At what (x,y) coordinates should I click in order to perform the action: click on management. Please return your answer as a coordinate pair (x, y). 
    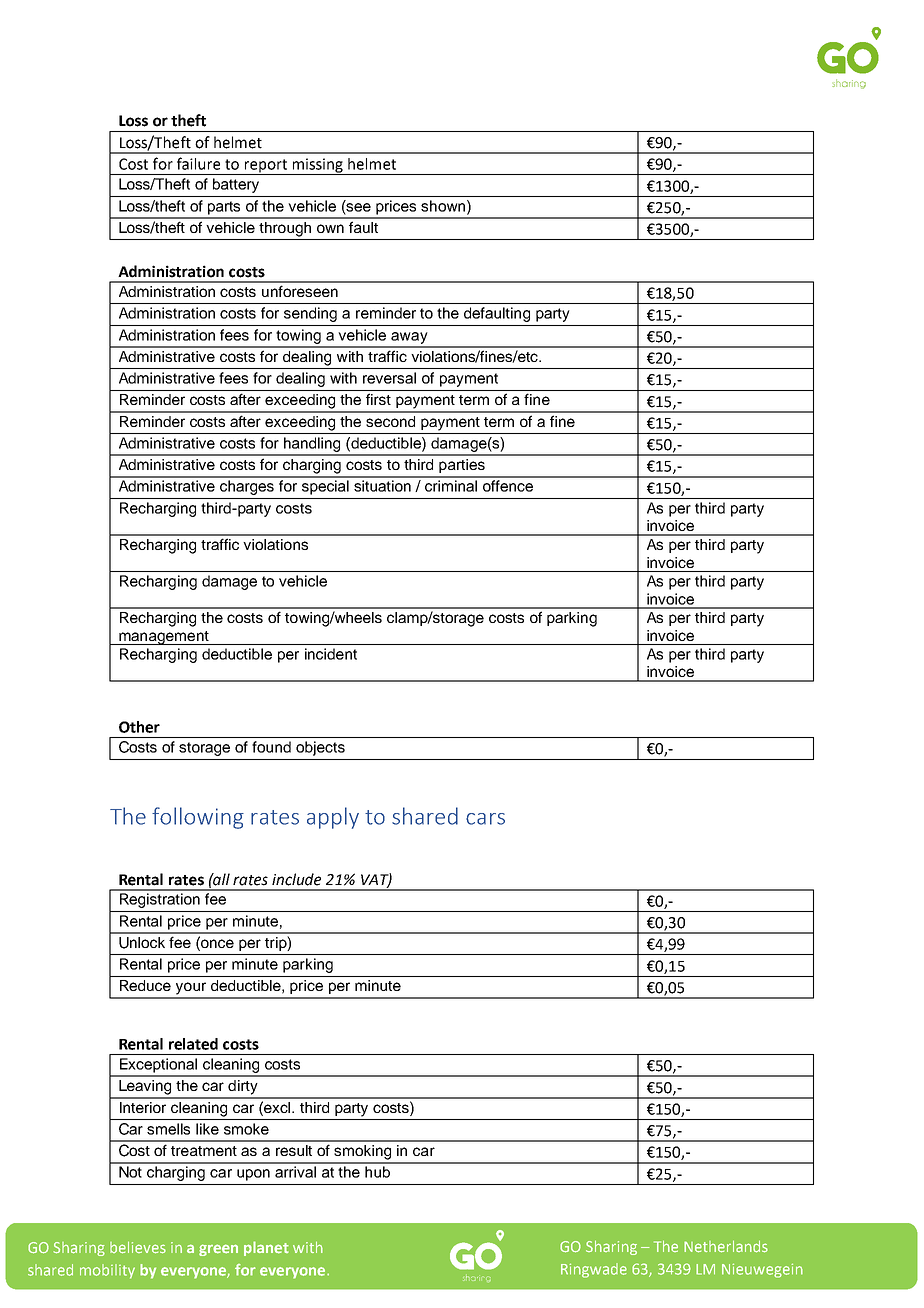
    Looking at the image, I should click on (164, 638).
